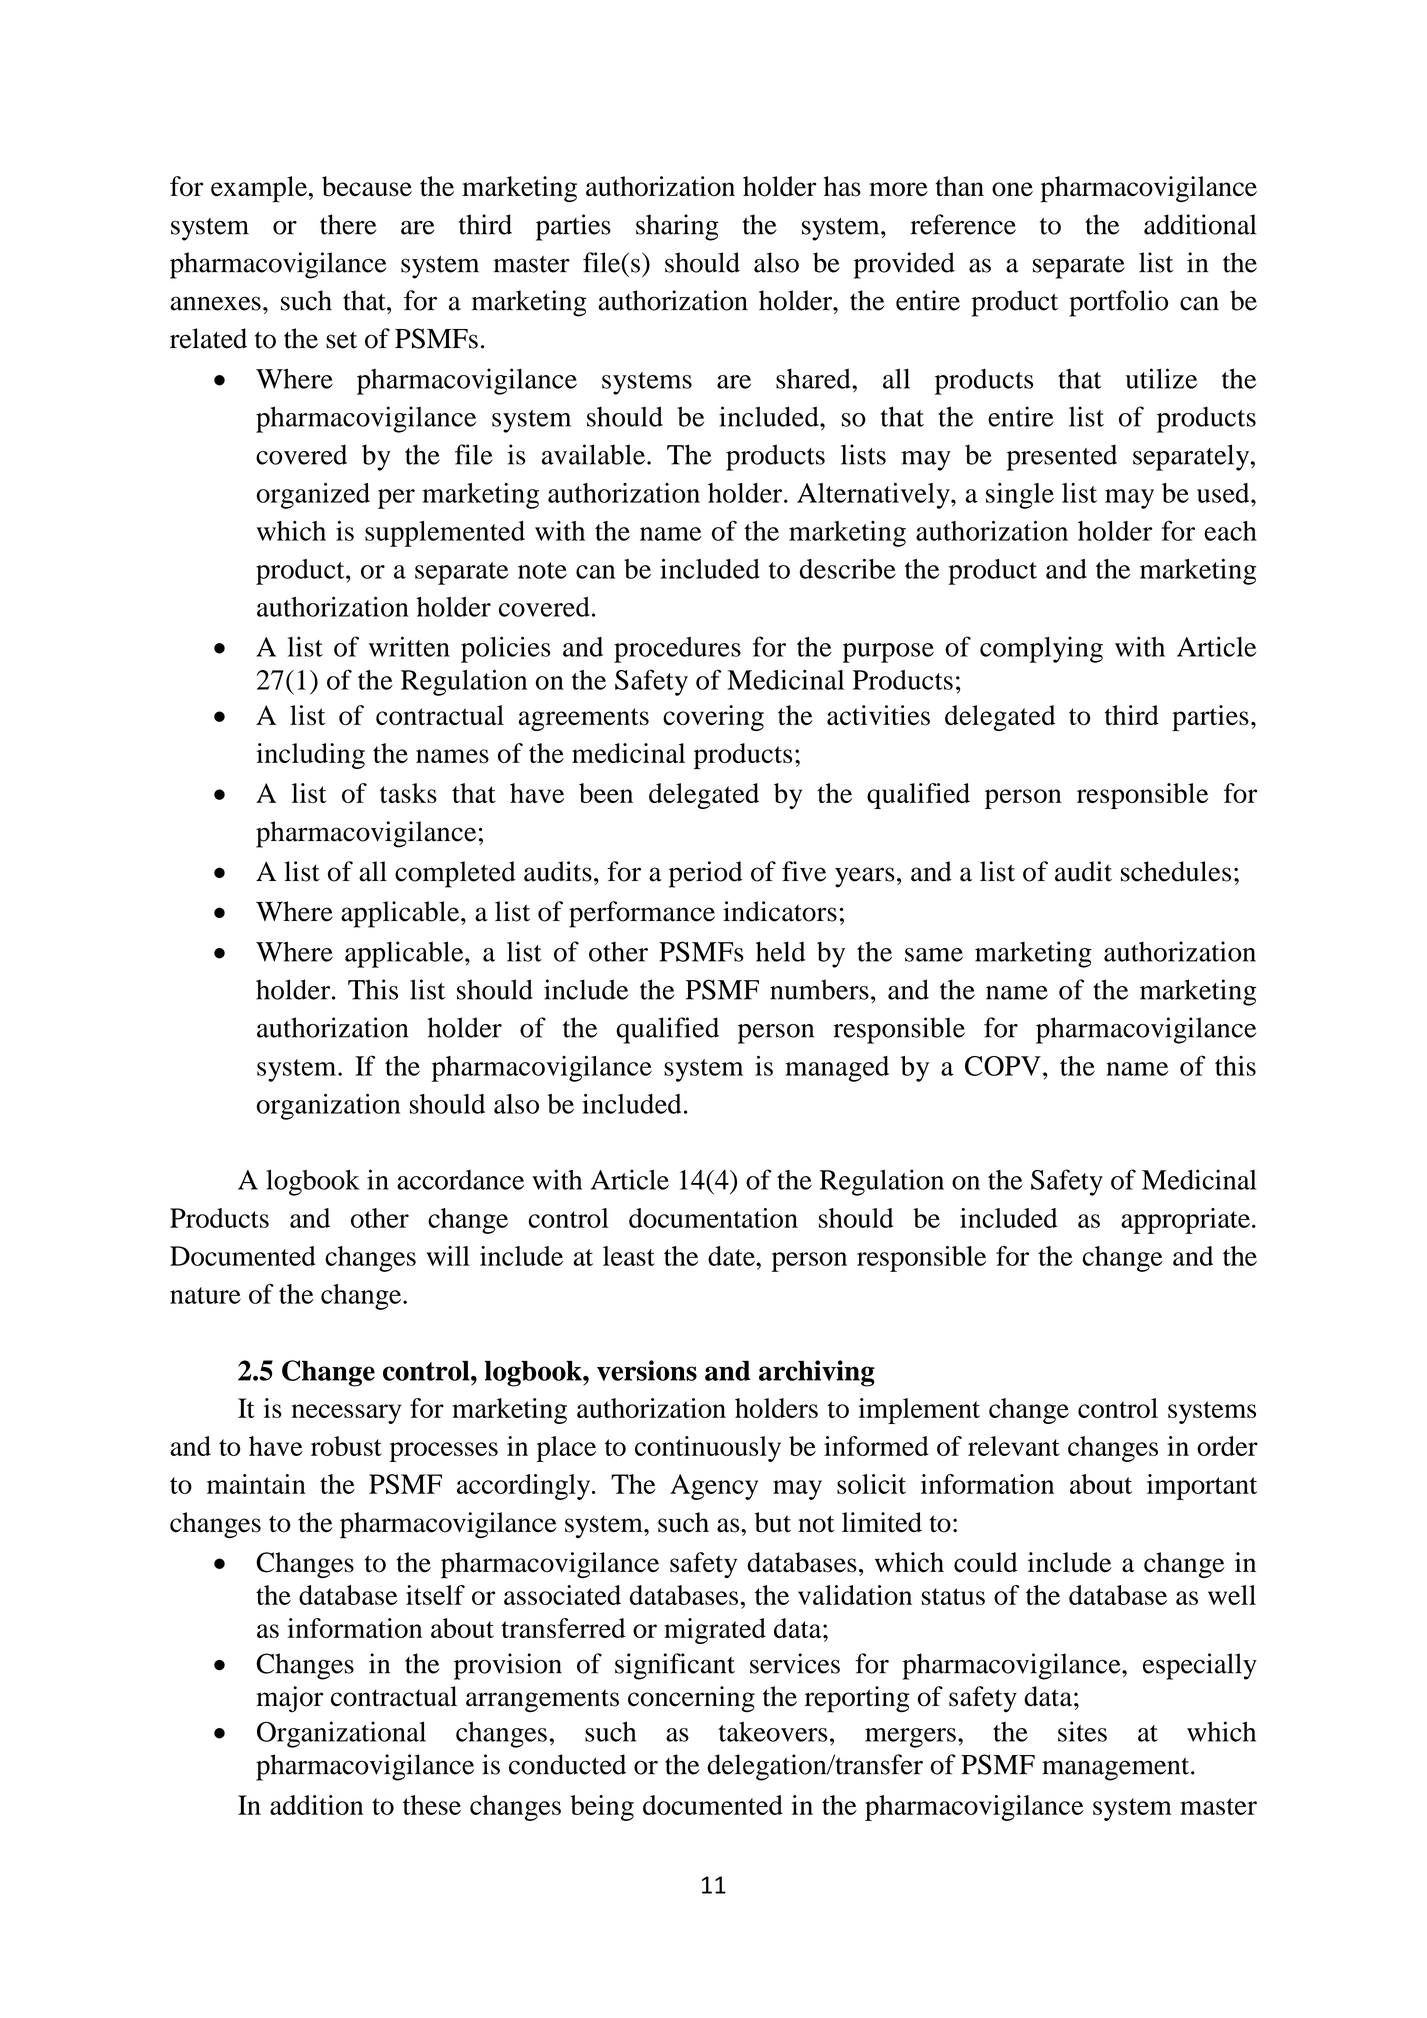  What do you see at coordinates (1118, 303) in the screenshot?
I see `portfolio` at bounding box center [1118, 303].
